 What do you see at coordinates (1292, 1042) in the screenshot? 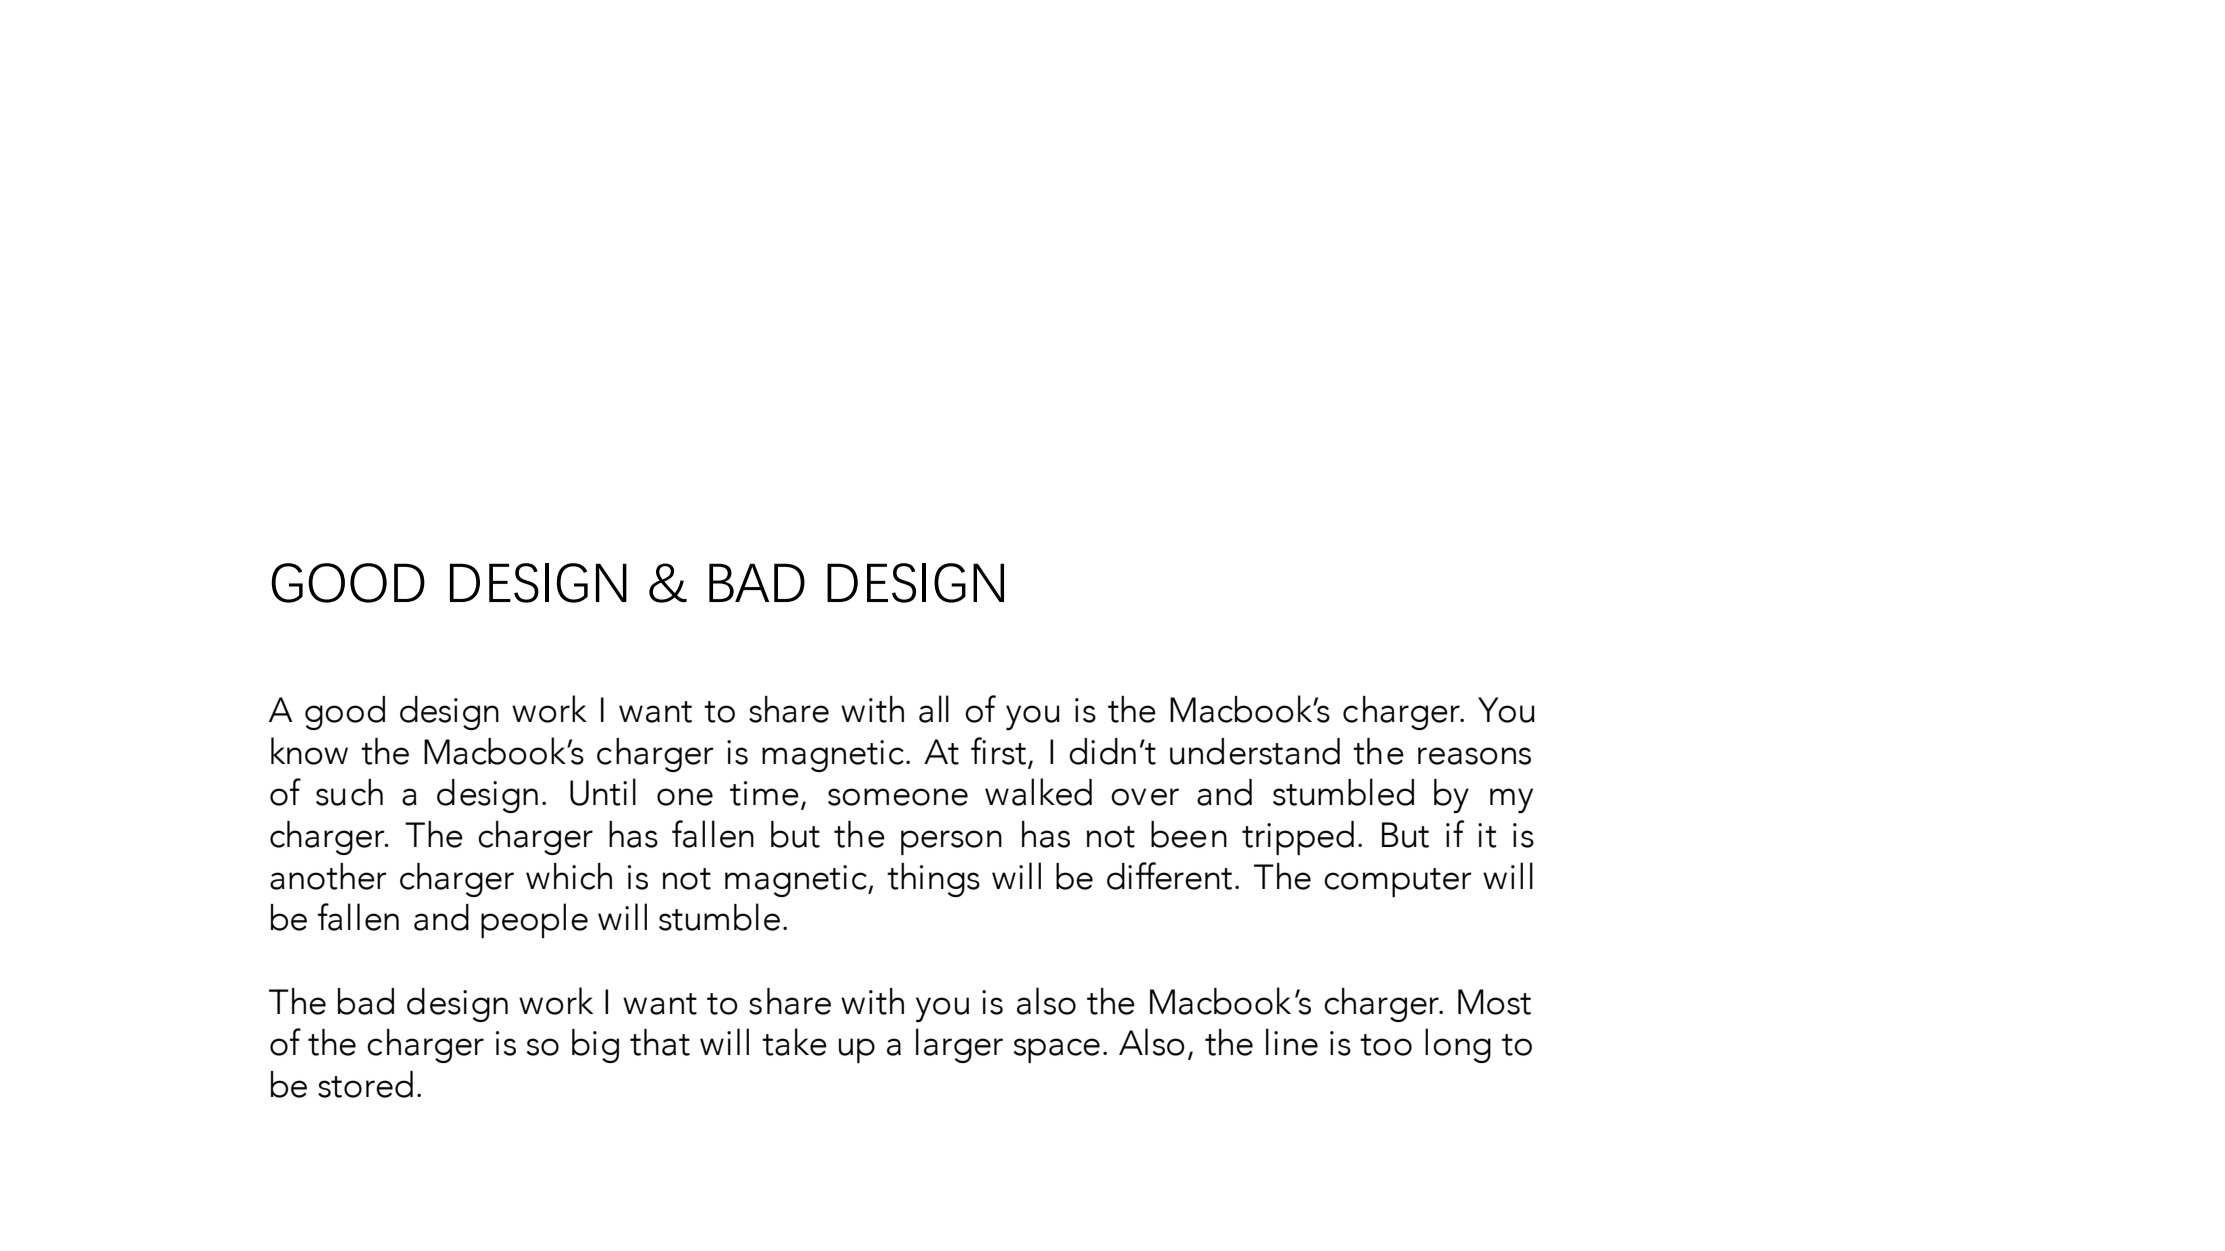
I see `line` at bounding box center [1292, 1042].
